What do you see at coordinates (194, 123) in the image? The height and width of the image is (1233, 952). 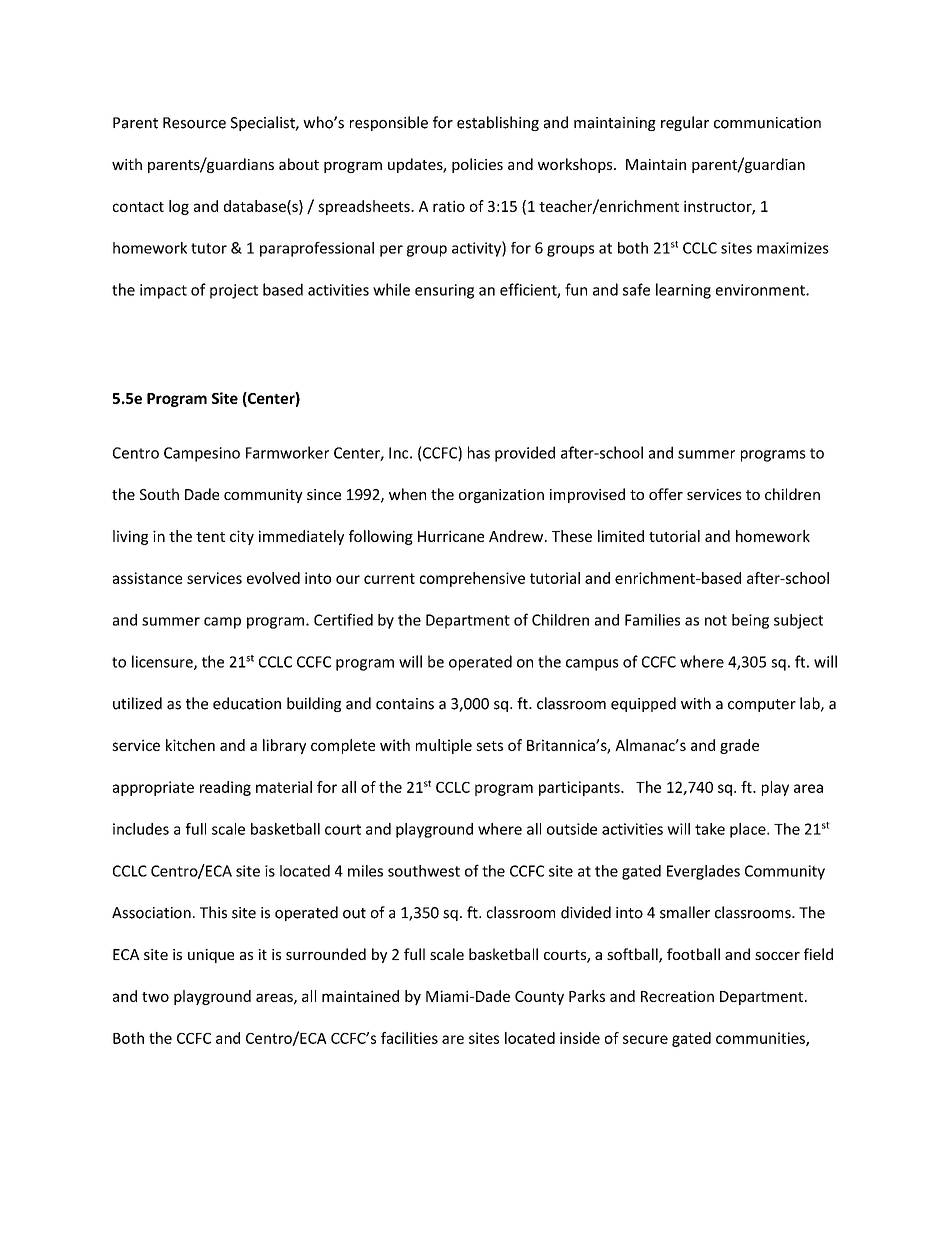 I see `Resource` at bounding box center [194, 123].
